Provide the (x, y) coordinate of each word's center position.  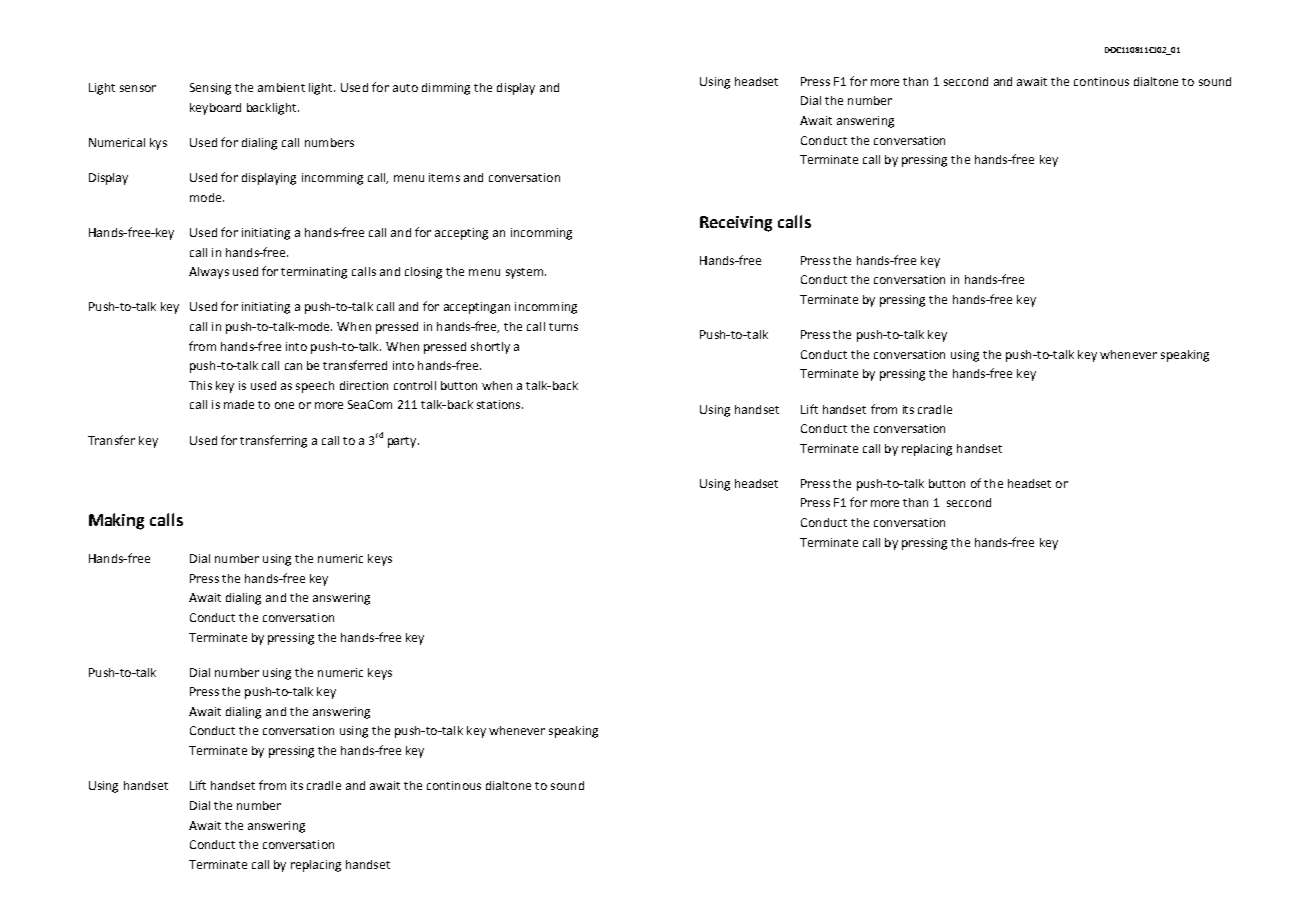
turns (563, 327)
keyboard (215, 109)
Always (209, 273)
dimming (446, 89)
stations (500, 404)
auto (405, 88)
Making (116, 521)
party (403, 442)
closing (423, 273)
